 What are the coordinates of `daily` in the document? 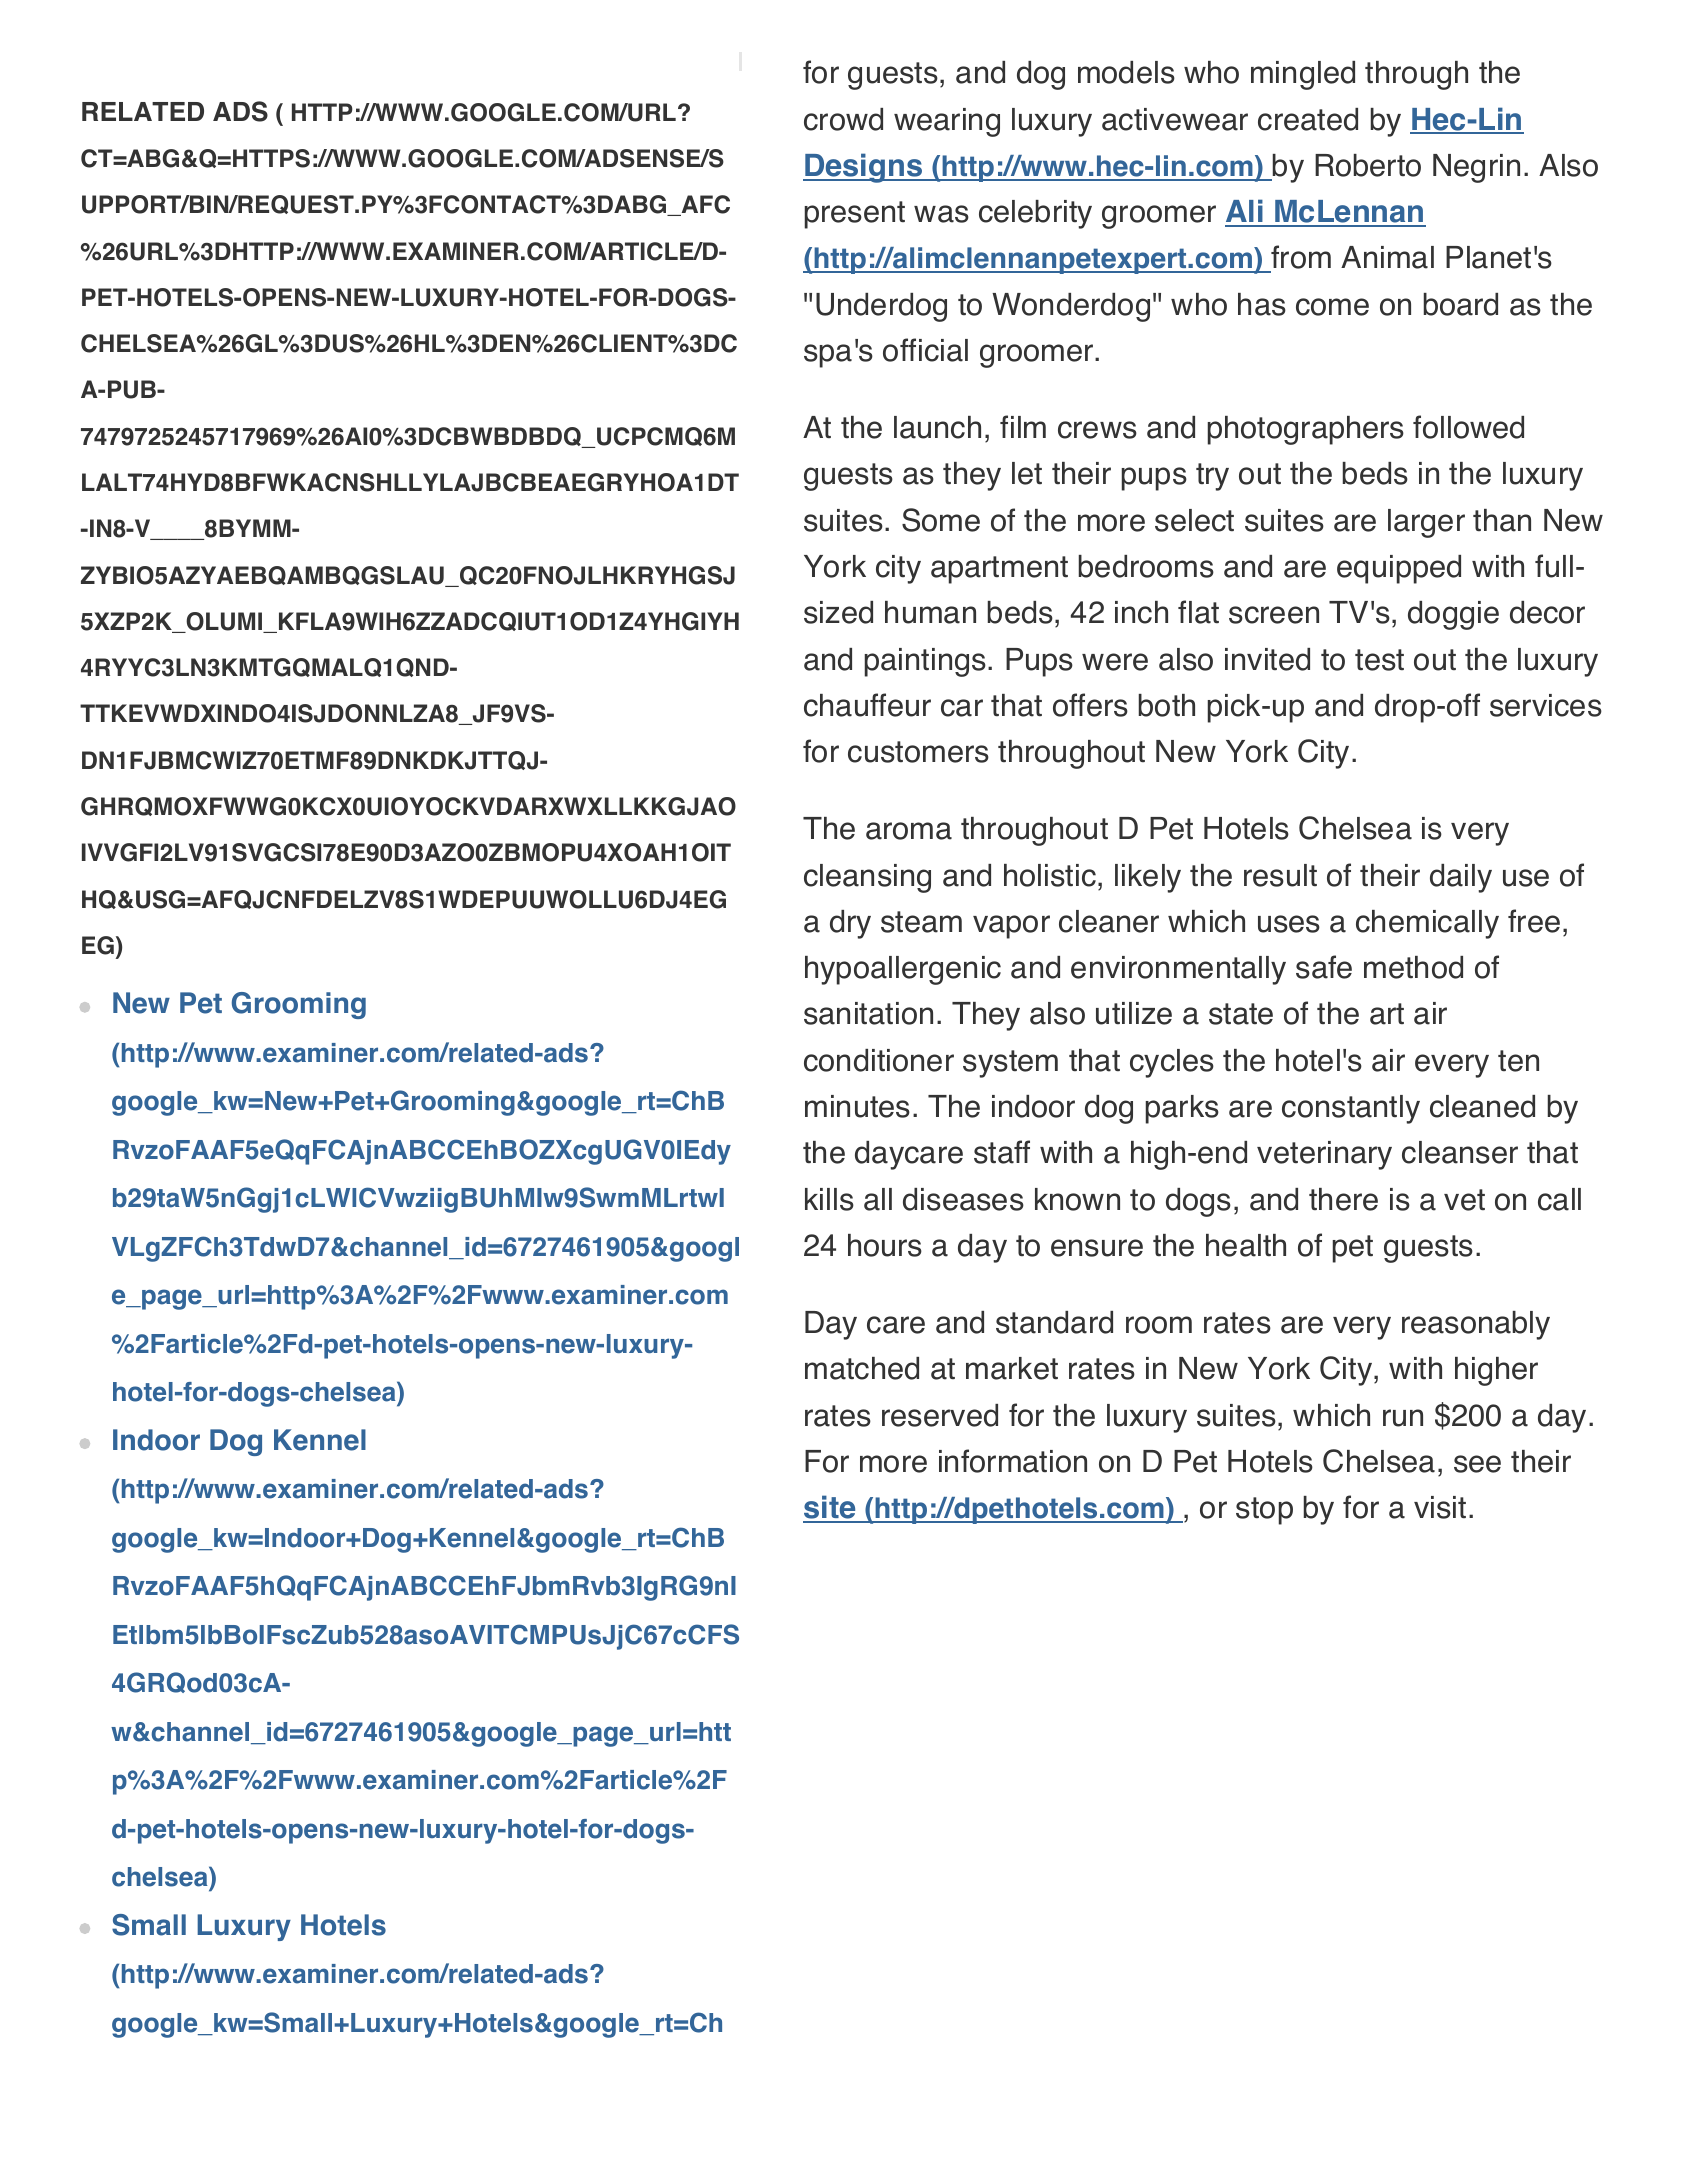 It's located at (1461, 878).
